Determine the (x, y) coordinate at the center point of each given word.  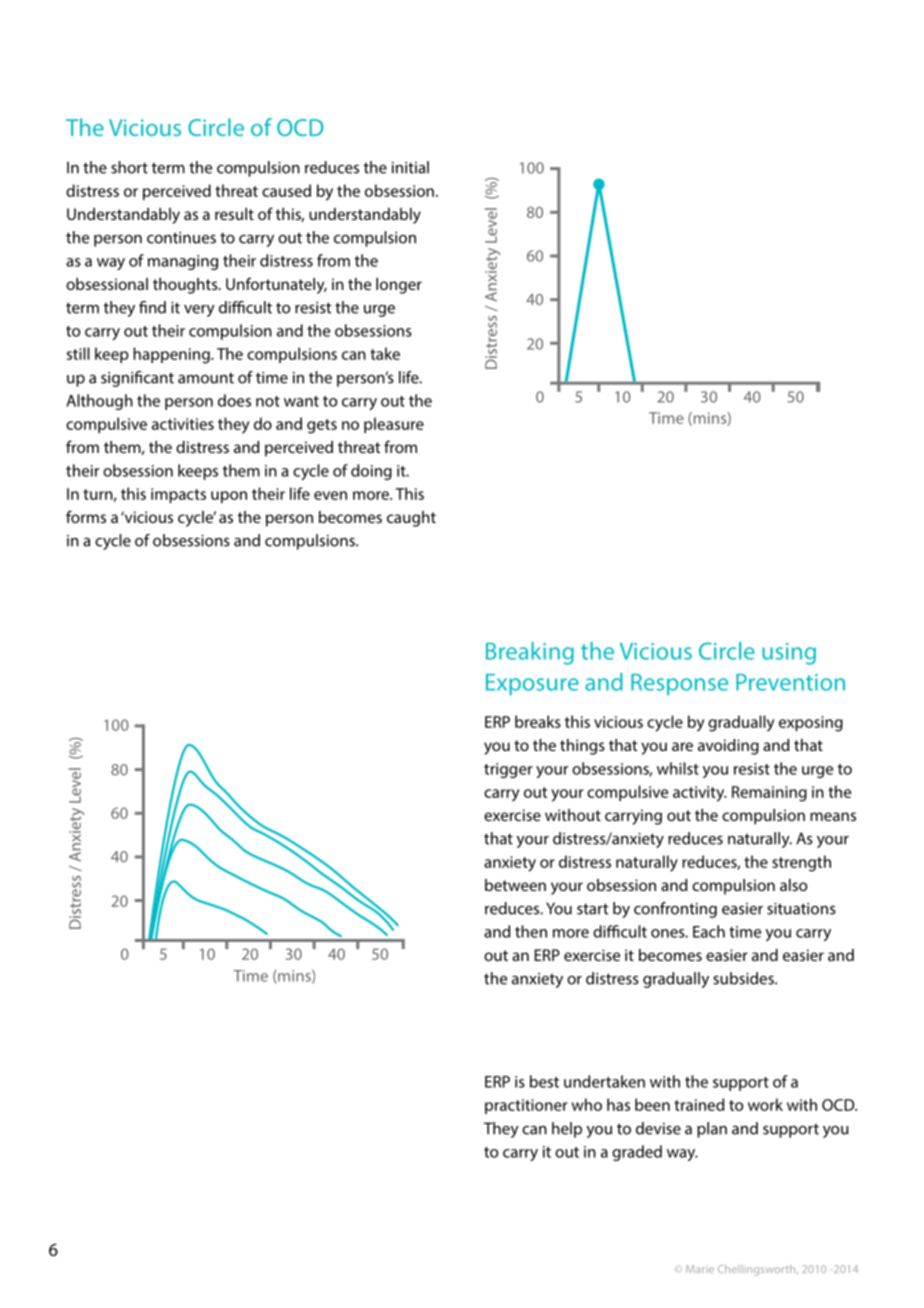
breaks (538, 721)
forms (86, 516)
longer (399, 286)
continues (181, 238)
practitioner (526, 1106)
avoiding (728, 747)
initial (410, 167)
